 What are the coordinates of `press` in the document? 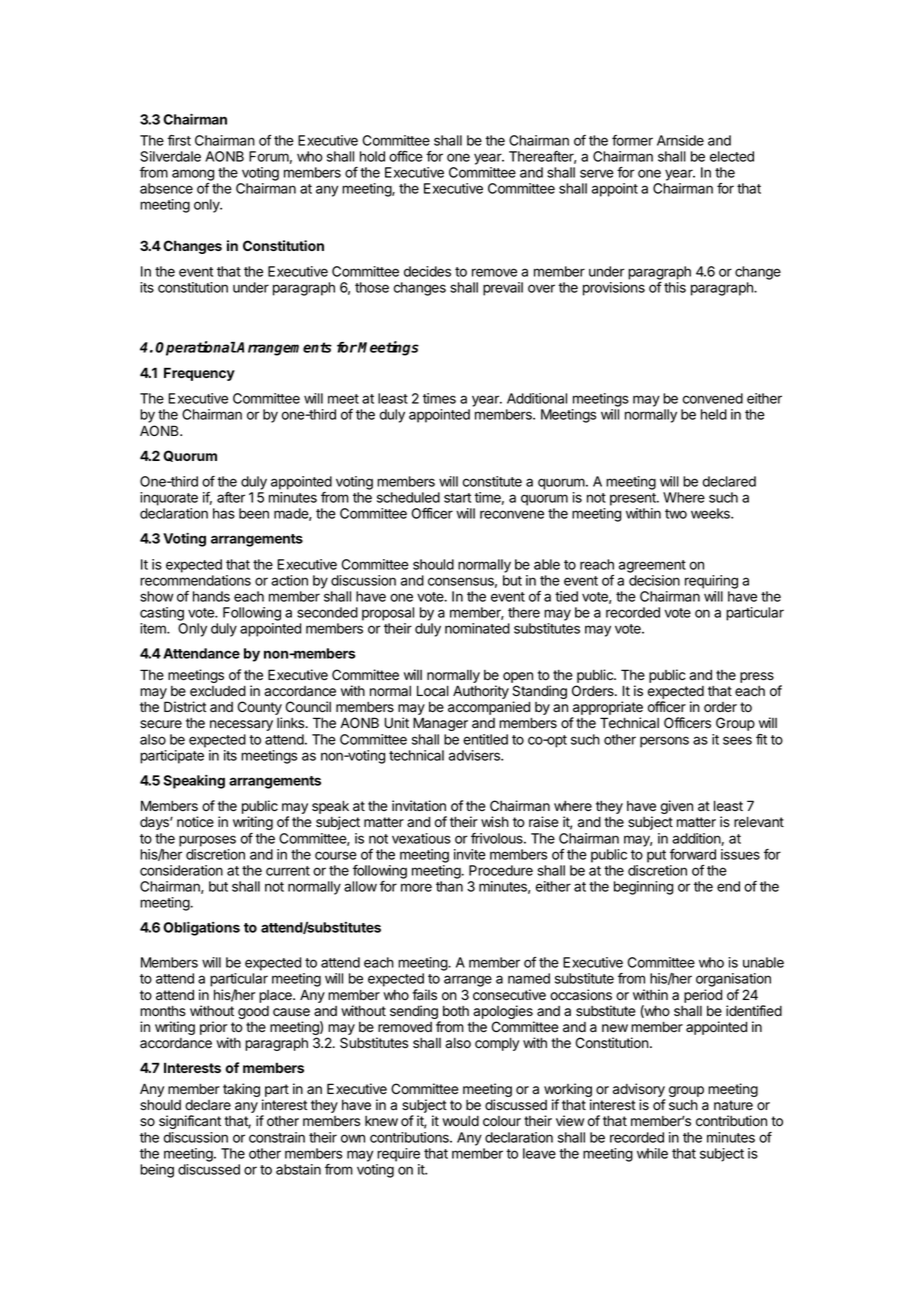 It's located at (757, 677).
